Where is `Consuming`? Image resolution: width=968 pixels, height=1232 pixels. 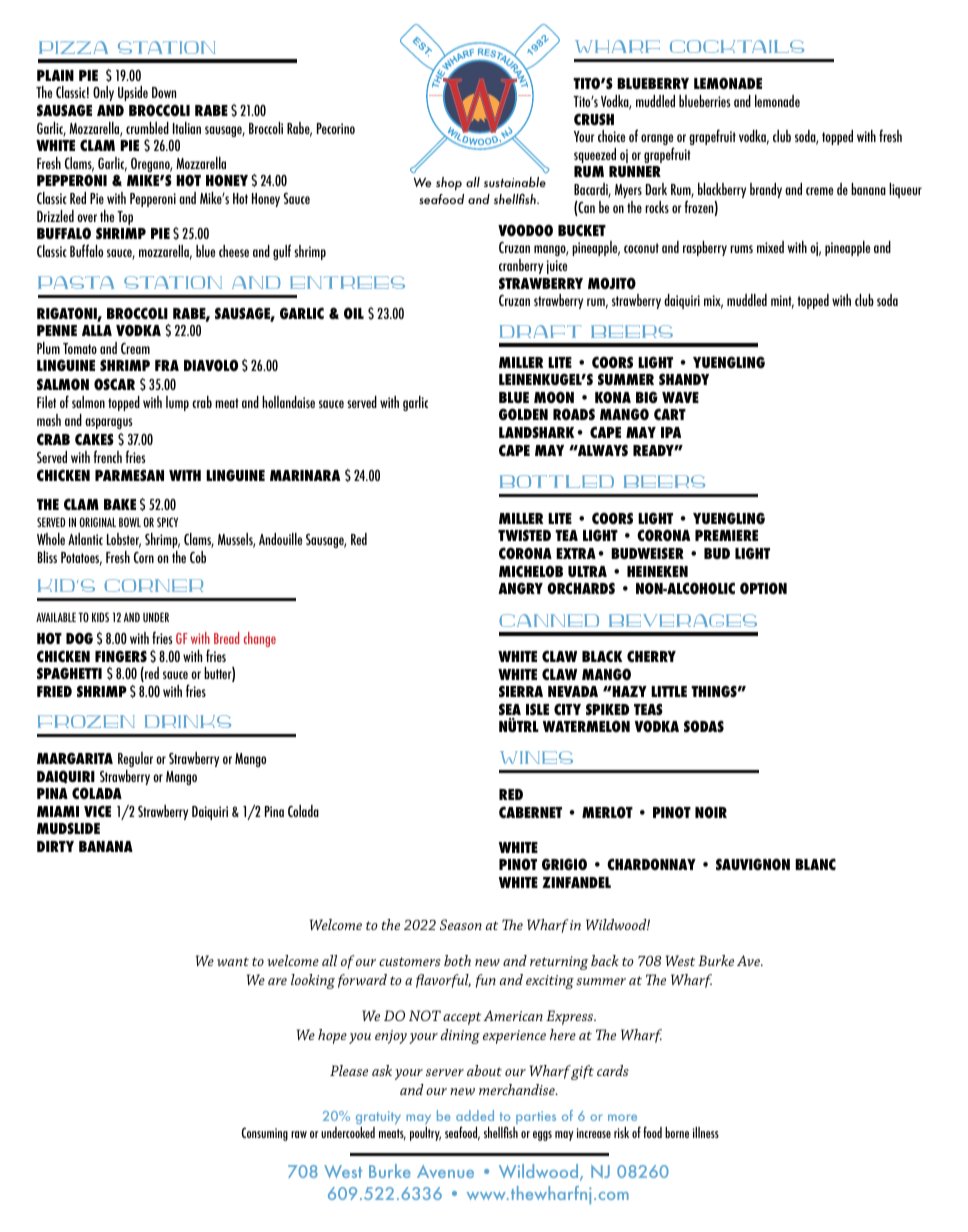
Consuming is located at coordinates (265, 1134).
